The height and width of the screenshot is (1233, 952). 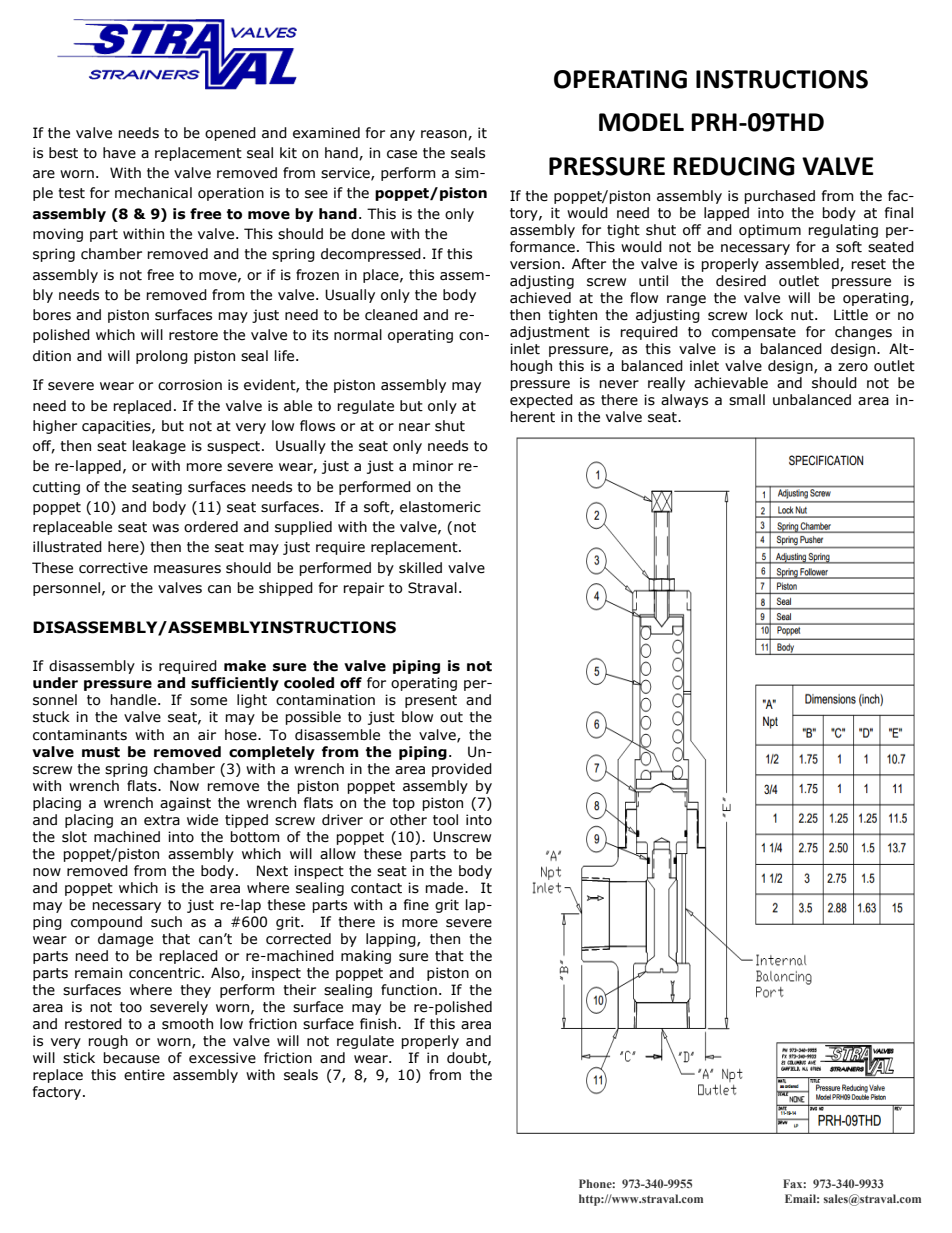 I want to click on small, so click(x=747, y=400).
